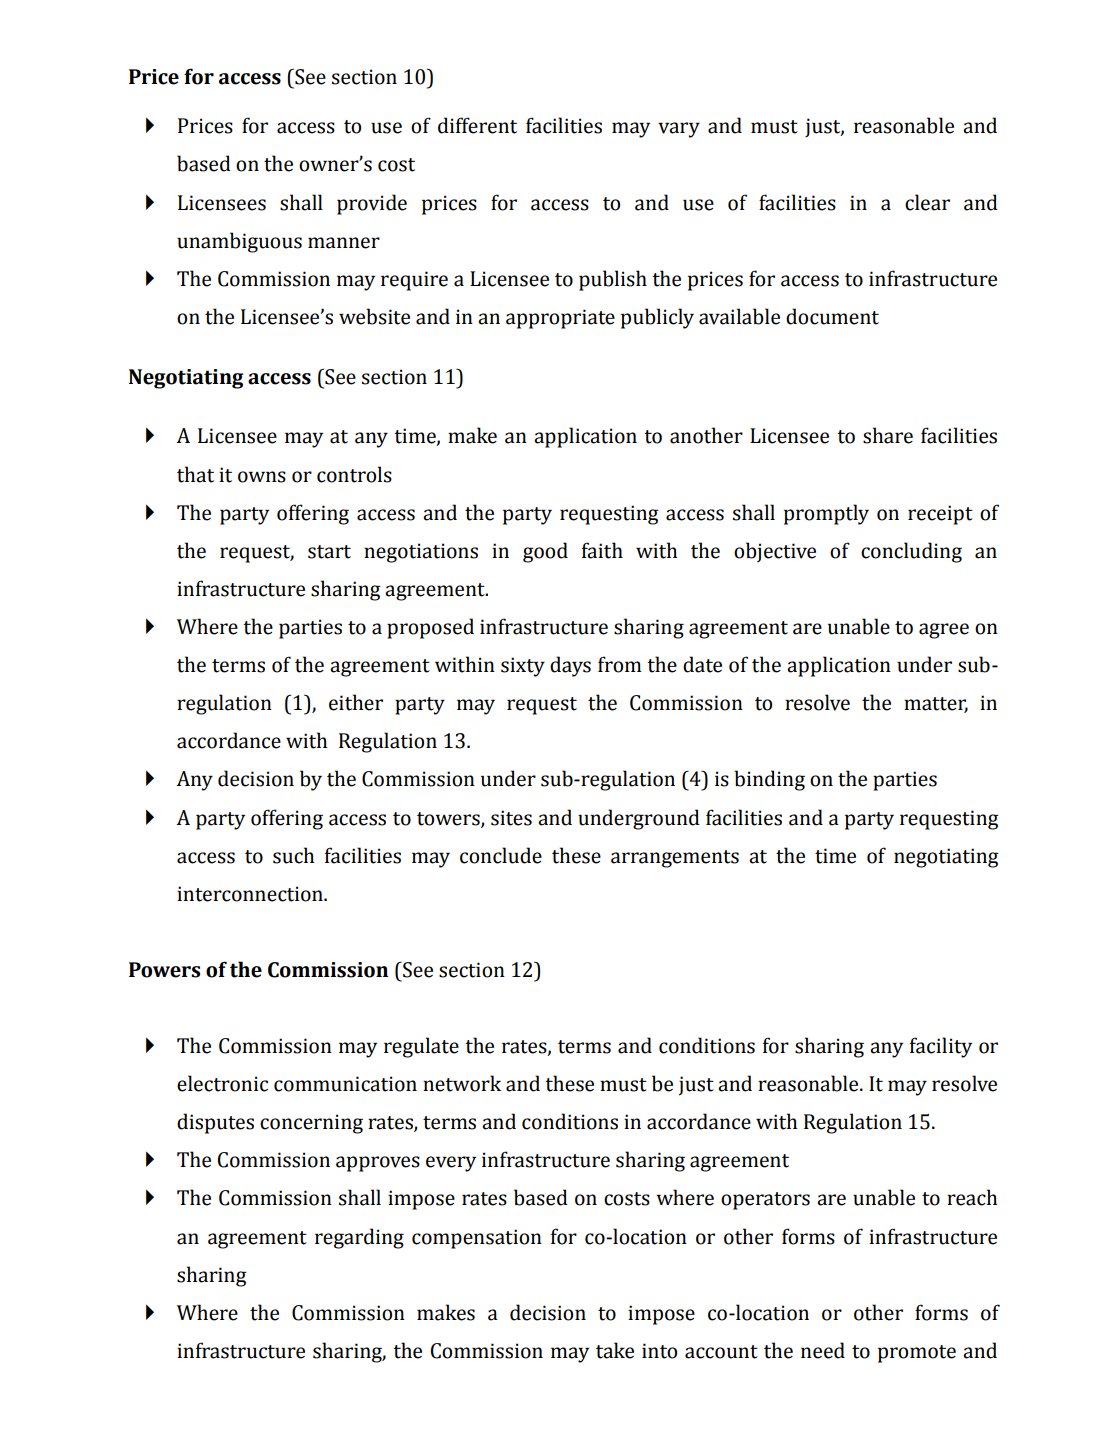  Describe the element at coordinates (239, 242) in the document. I see `unambiguous` at that location.
